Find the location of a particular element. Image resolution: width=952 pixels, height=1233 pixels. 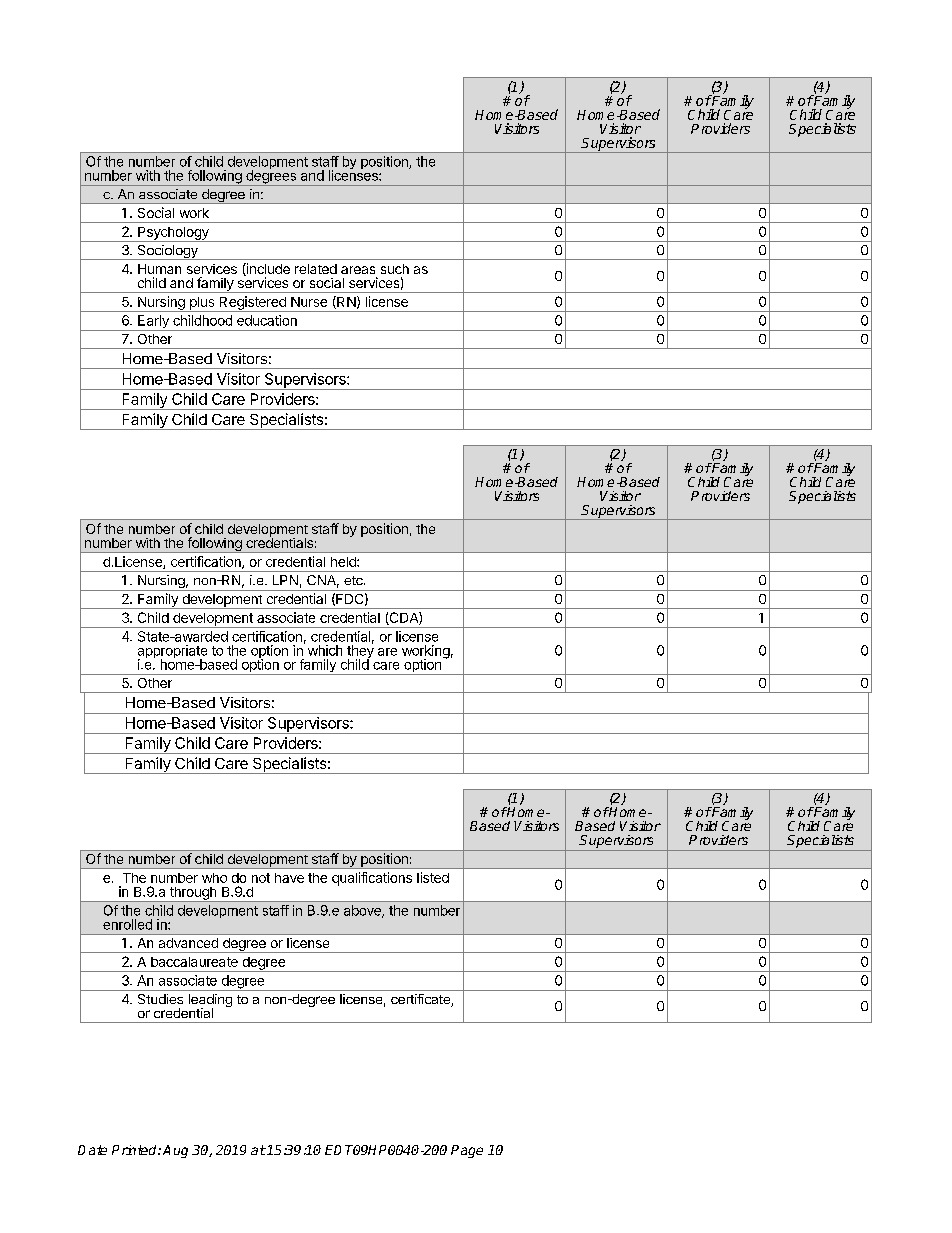

they is located at coordinates (360, 652).
